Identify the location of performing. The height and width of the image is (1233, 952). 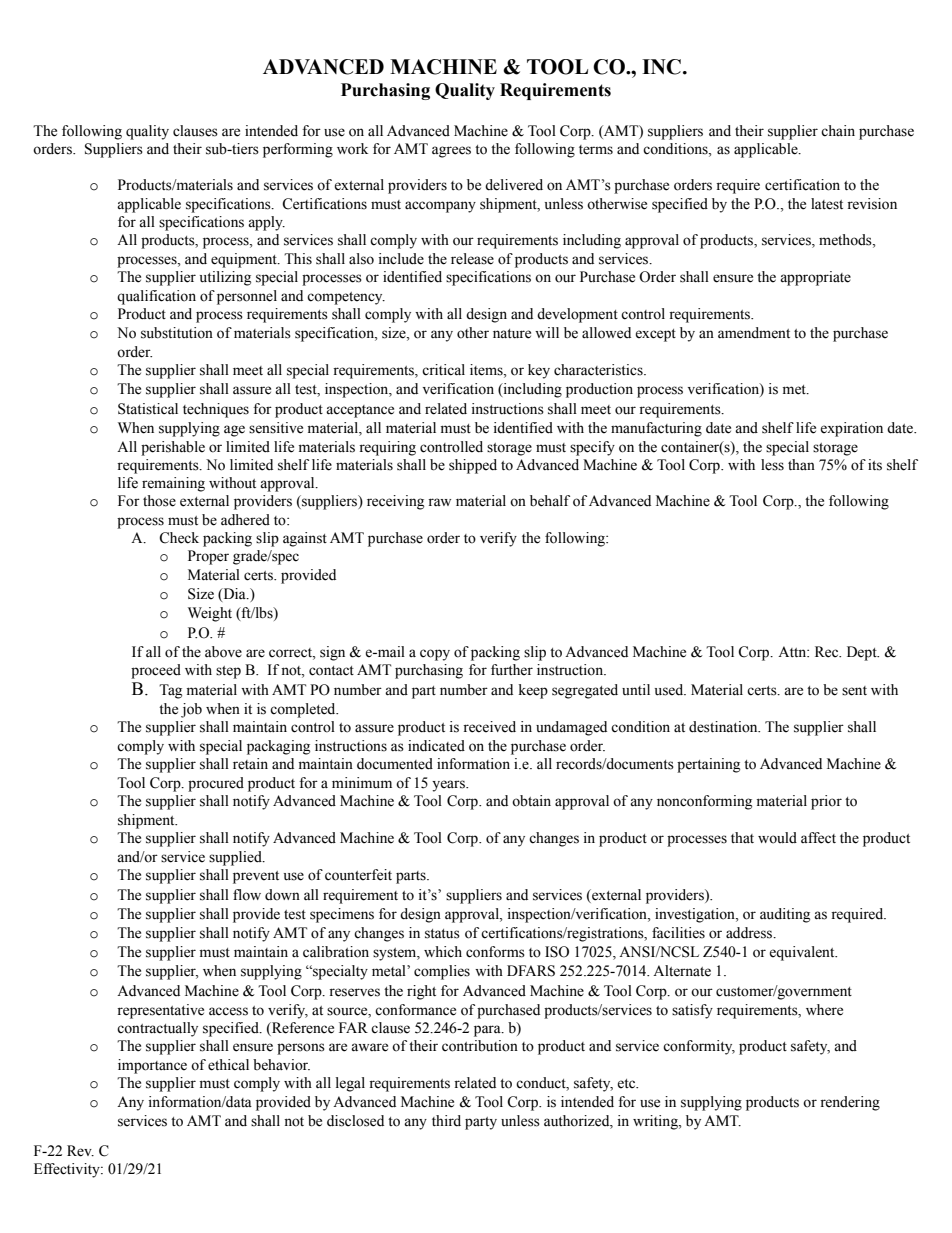
(298, 150).
